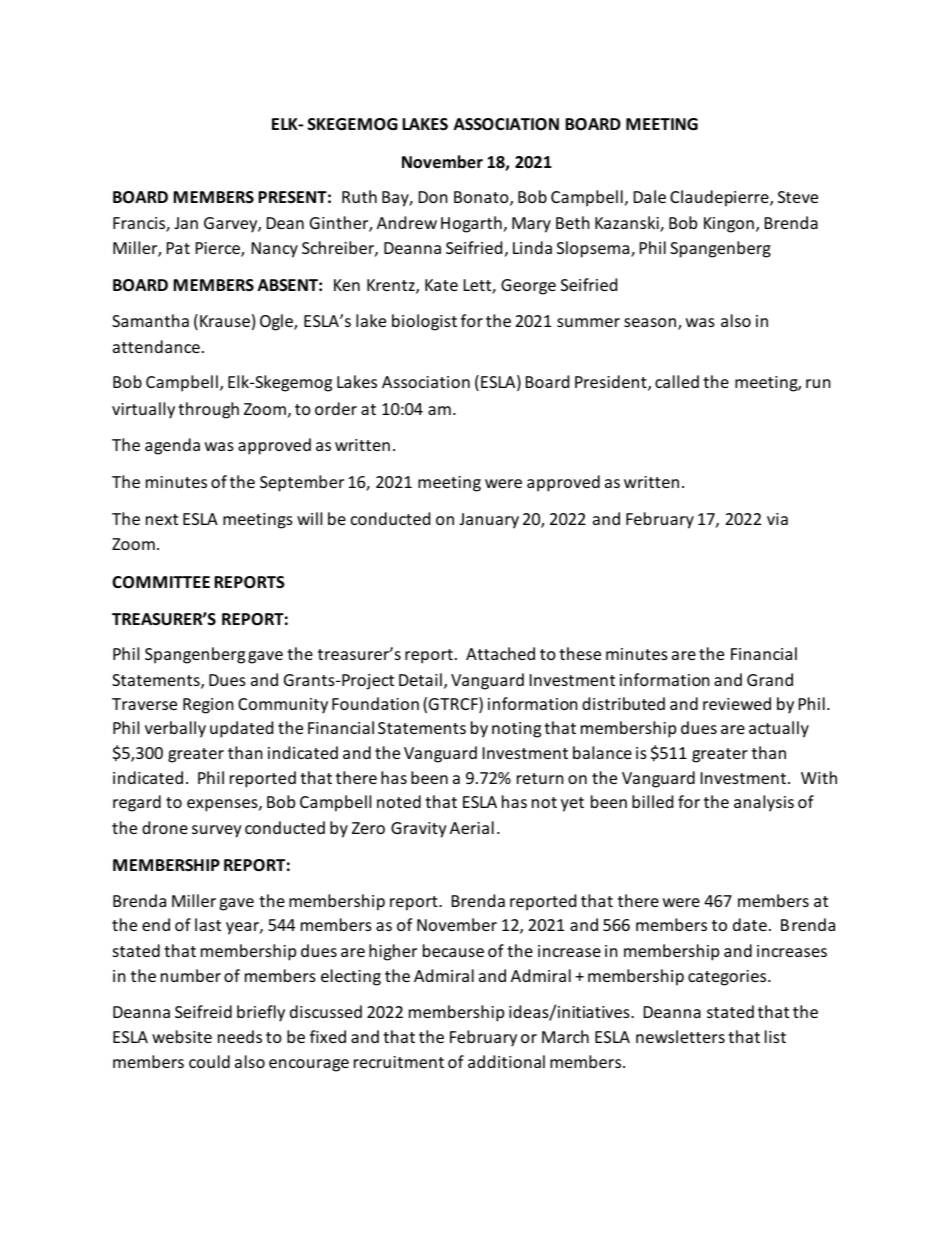 This screenshot has height=1233, width=952. Describe the element at coordinates (506, 1061) in the screenshot. I see `additional` at that location.
